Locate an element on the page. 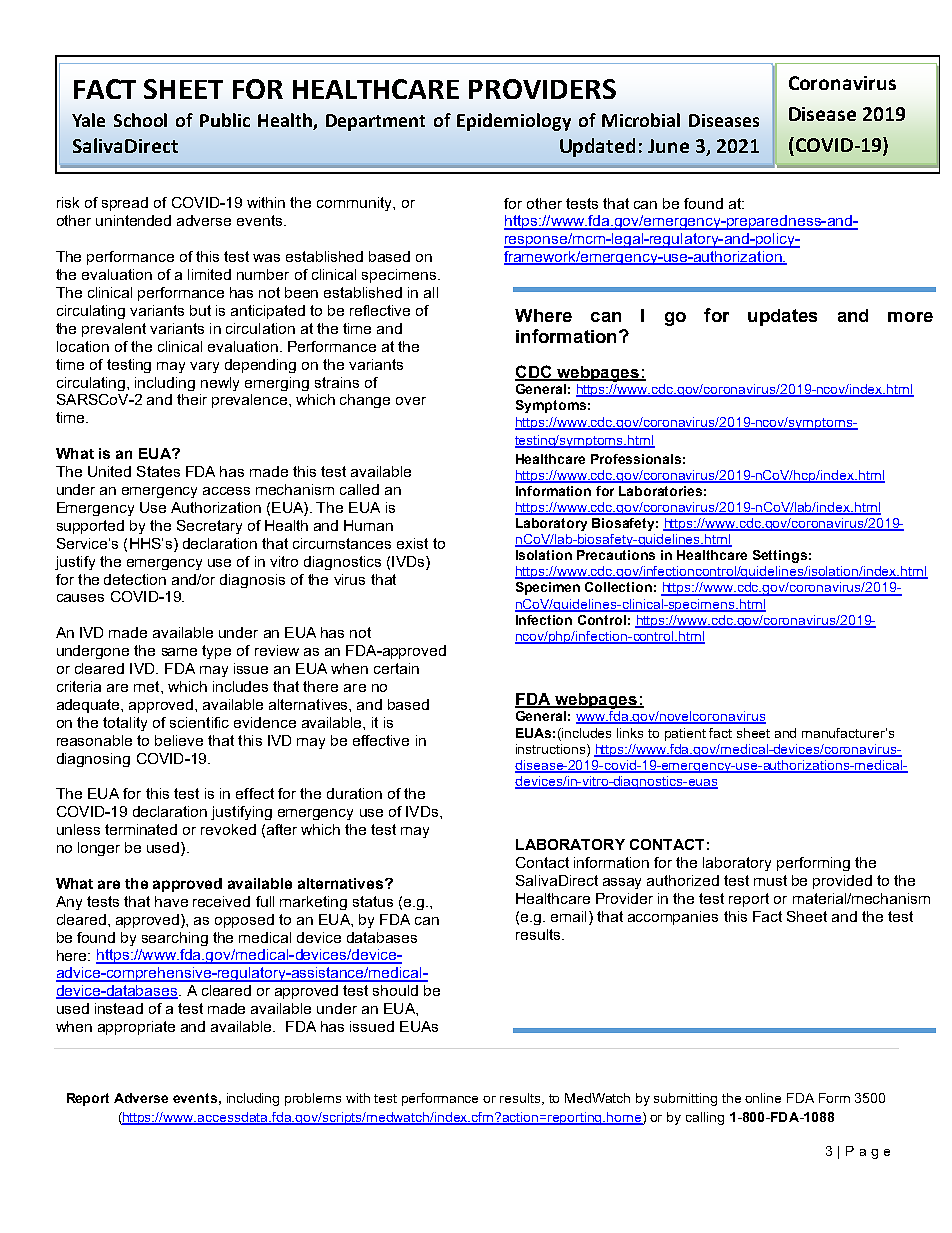 This page has height=1233, width=952. links is located at coordinates (630, 733).
